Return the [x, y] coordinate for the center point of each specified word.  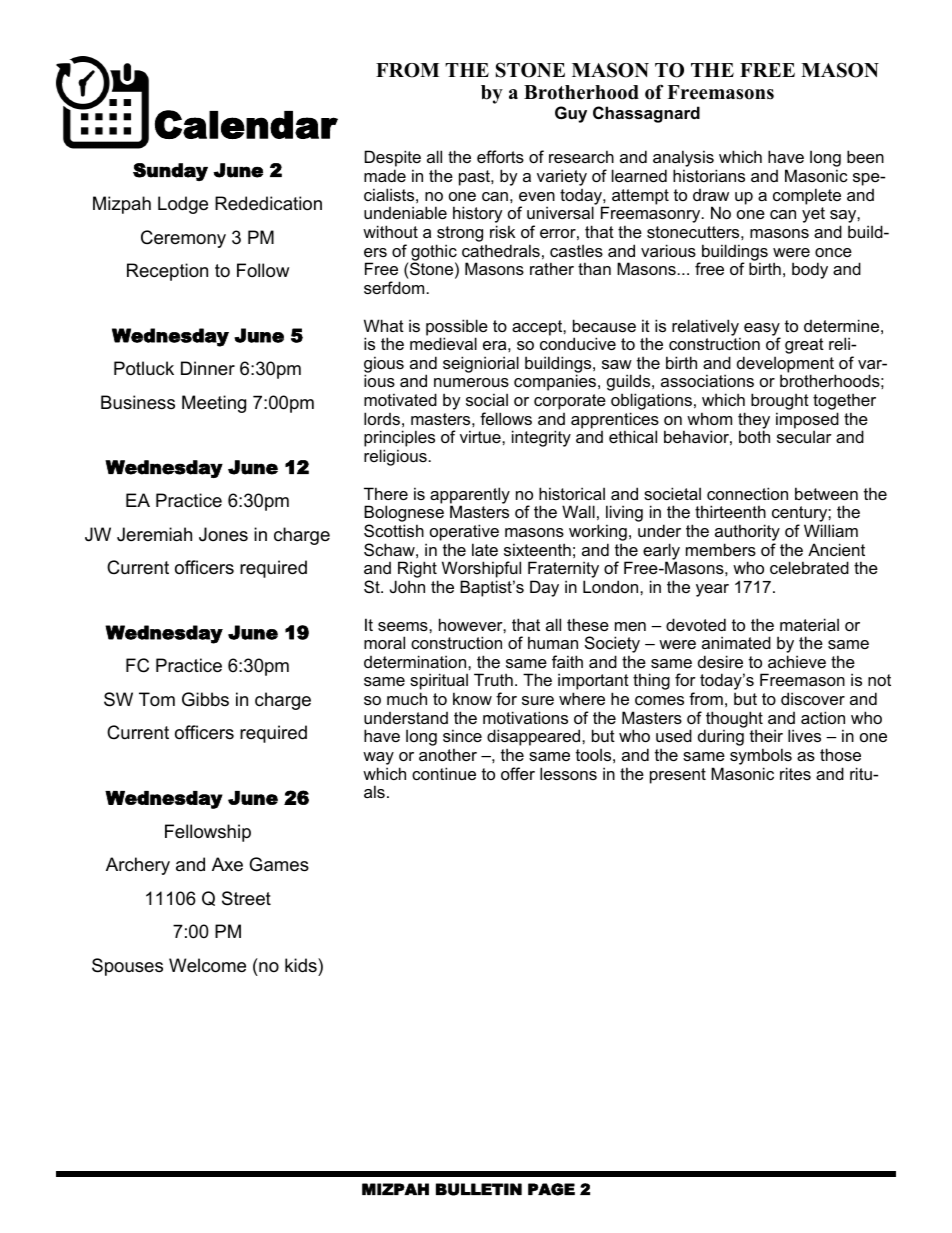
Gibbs [205, 699]
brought [780, 403]
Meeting [214, 404]
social [487, 399]
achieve [797, 661]
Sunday [170, 172]
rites [795, 773]
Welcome [207, 965]
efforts [500, 156]
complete [807, 196]
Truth [493, 679]
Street [246, 898]
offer [518, 773]
